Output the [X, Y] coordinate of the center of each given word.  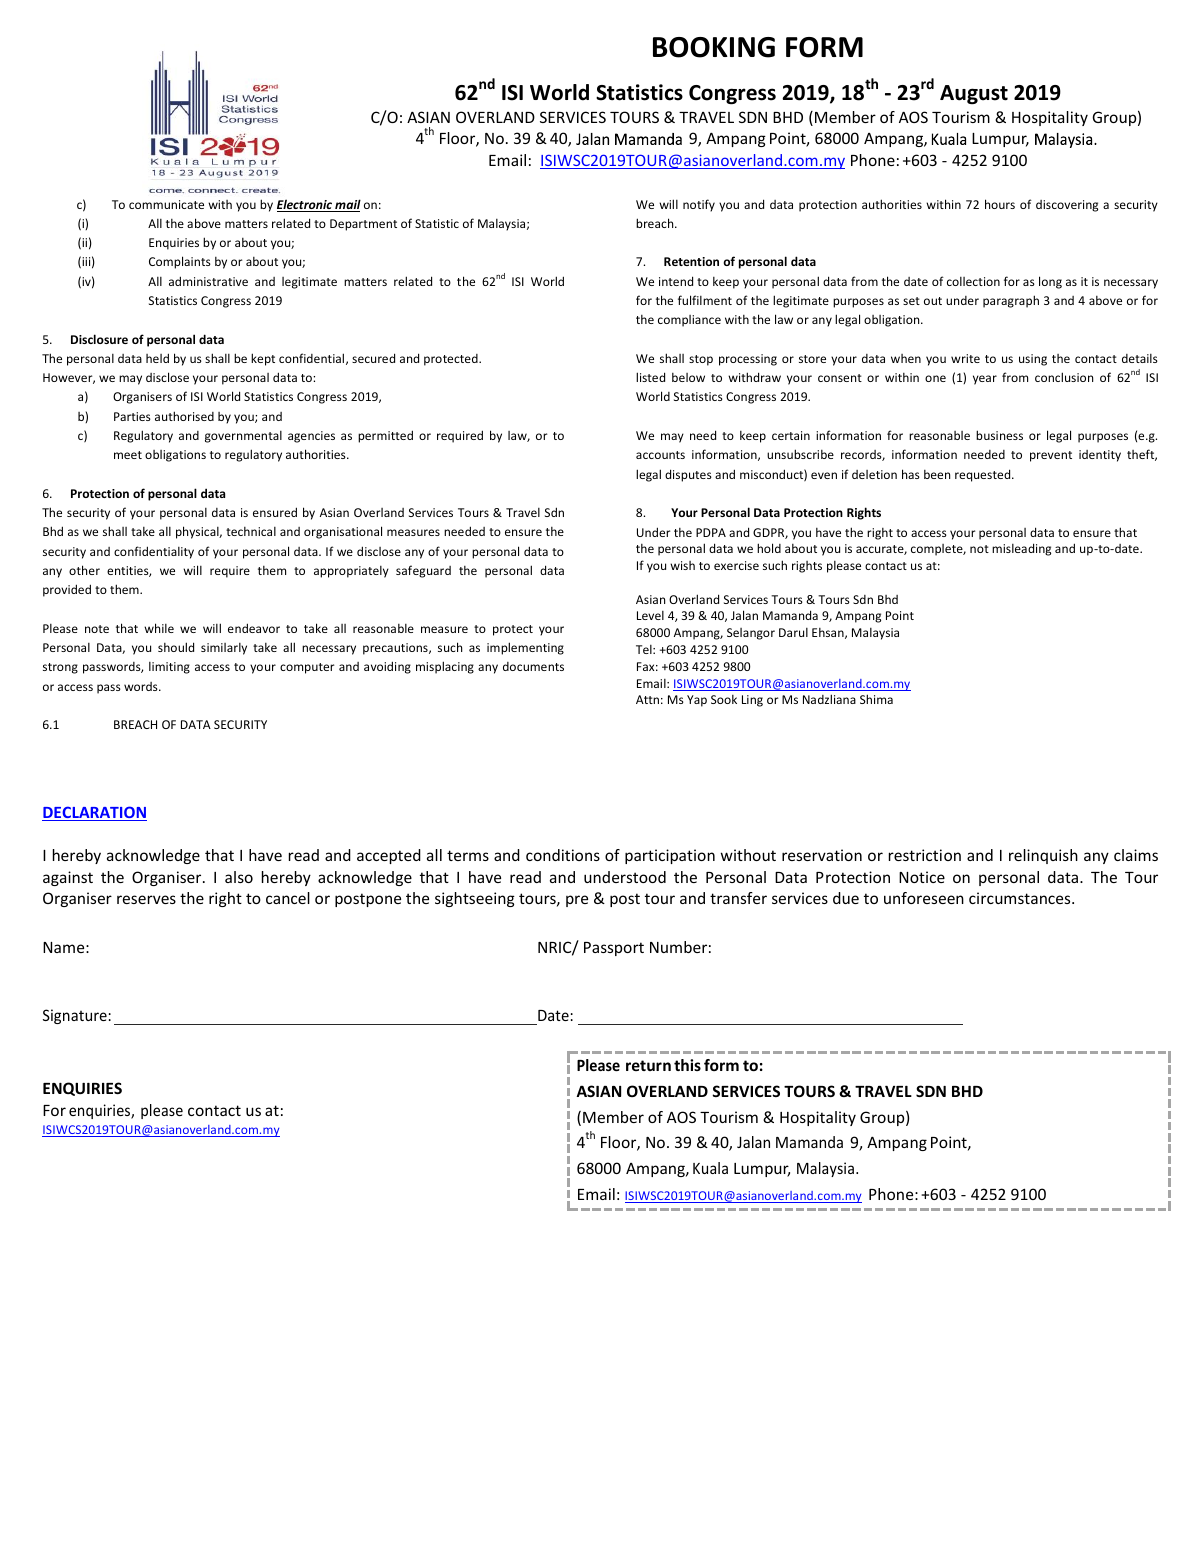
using [1033, 360]
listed [650, 377]
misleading [1021, 549]
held [157, 358]
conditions [563, 855]
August [974, 94]
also [239, 877]
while [159, 628]
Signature [75, 1016]
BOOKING [714, 47]
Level [650, 615]
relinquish [1043, 856]
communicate [166, 204]
